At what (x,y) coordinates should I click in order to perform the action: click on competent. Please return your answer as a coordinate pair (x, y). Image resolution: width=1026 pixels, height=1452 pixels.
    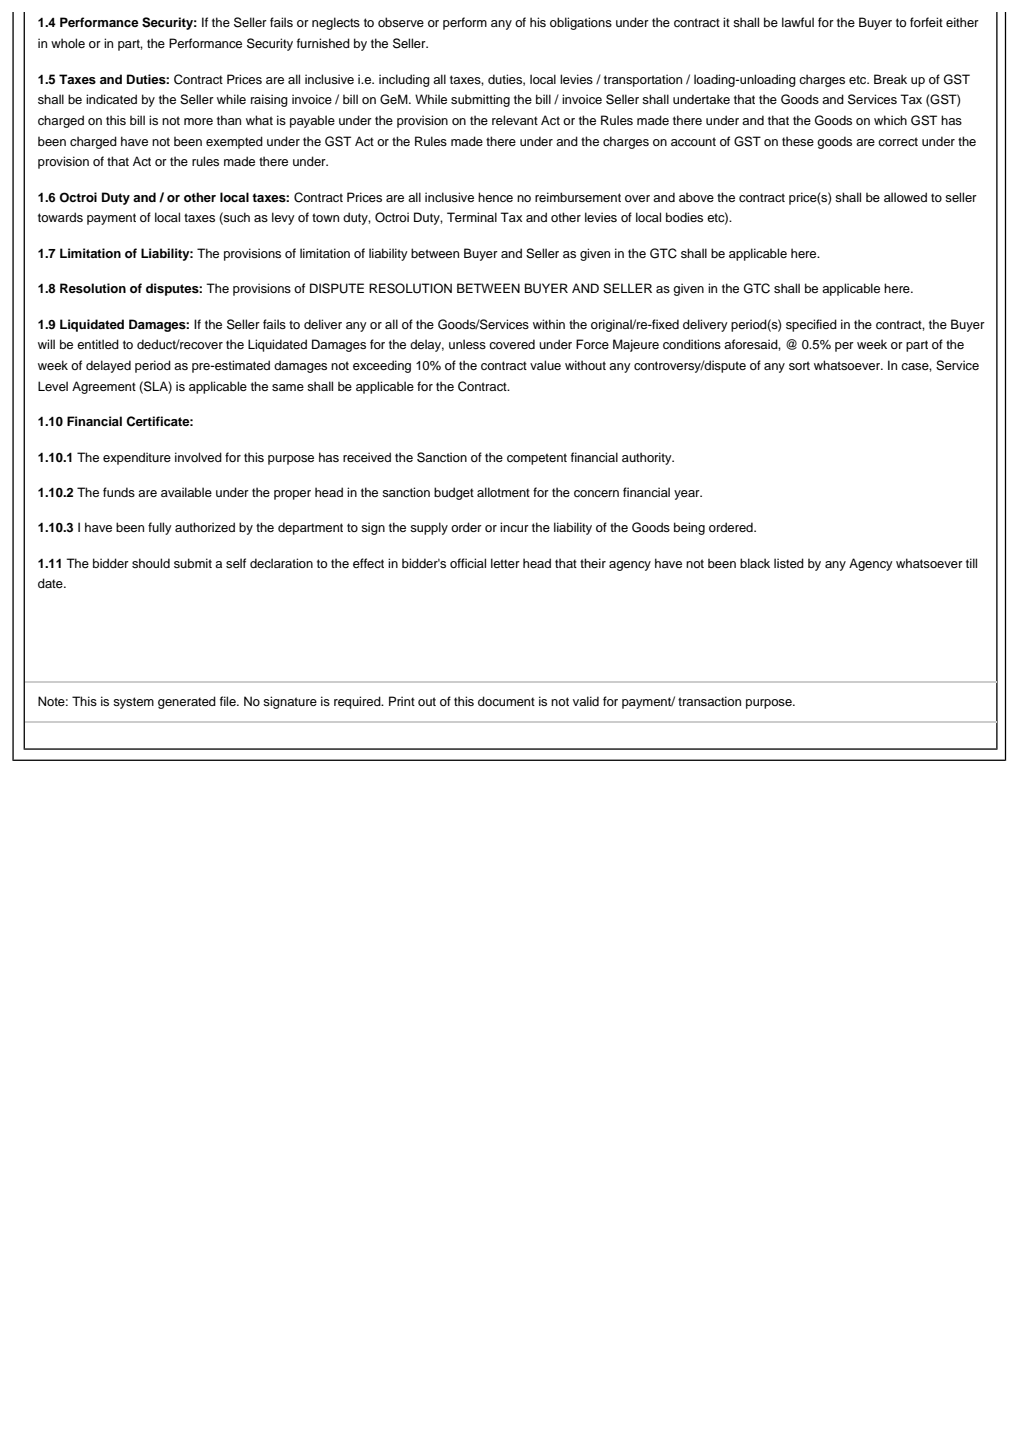
    Looking at the image, I should click on (537, 459).
